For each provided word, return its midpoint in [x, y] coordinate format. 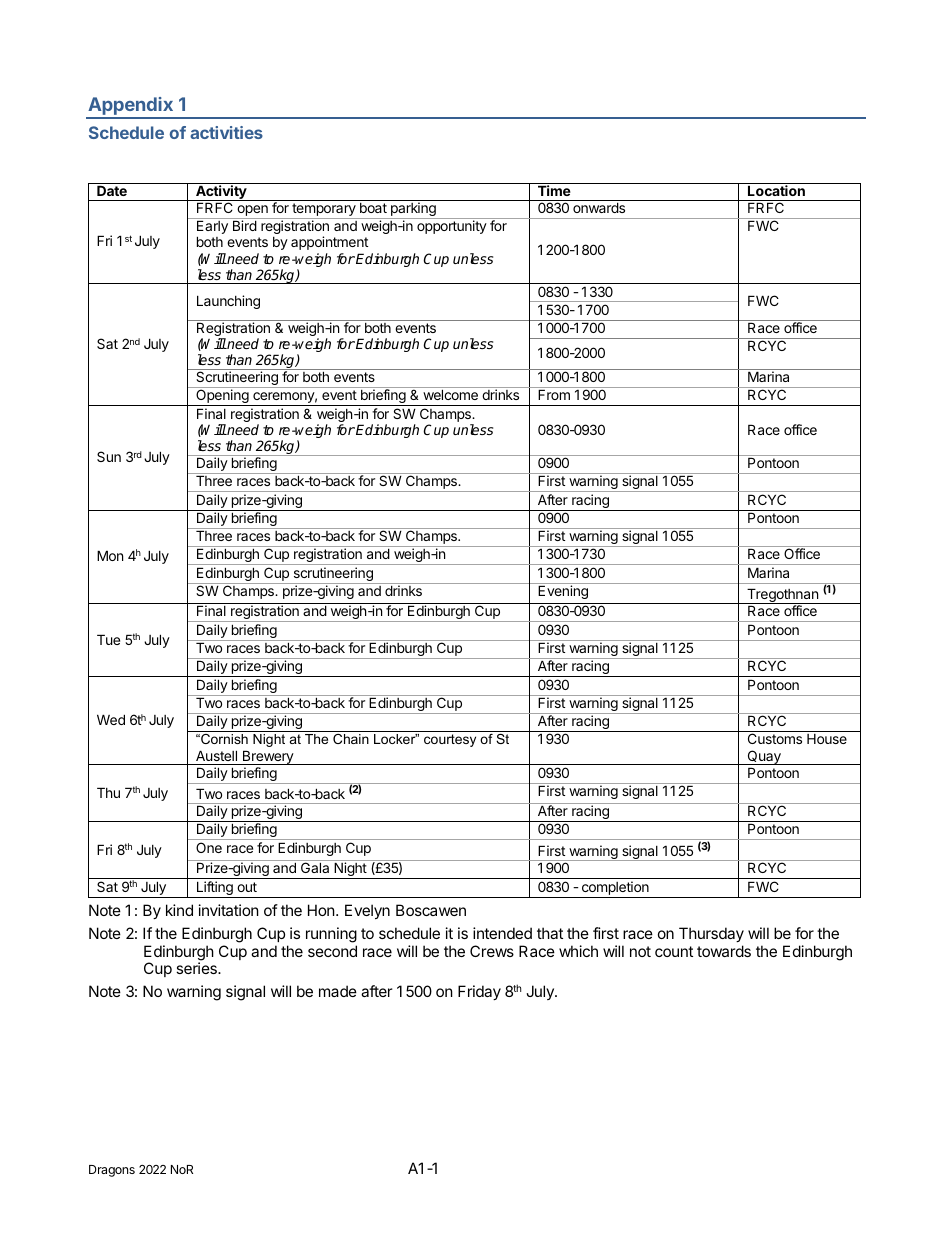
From [554, 395]
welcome [451, 395]
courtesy [450, 740]
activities [226, 132]
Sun [109, 456]
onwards [599, 207]
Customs [775, 738]
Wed [111, 719]
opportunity [452, 227]
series [197, 968]
